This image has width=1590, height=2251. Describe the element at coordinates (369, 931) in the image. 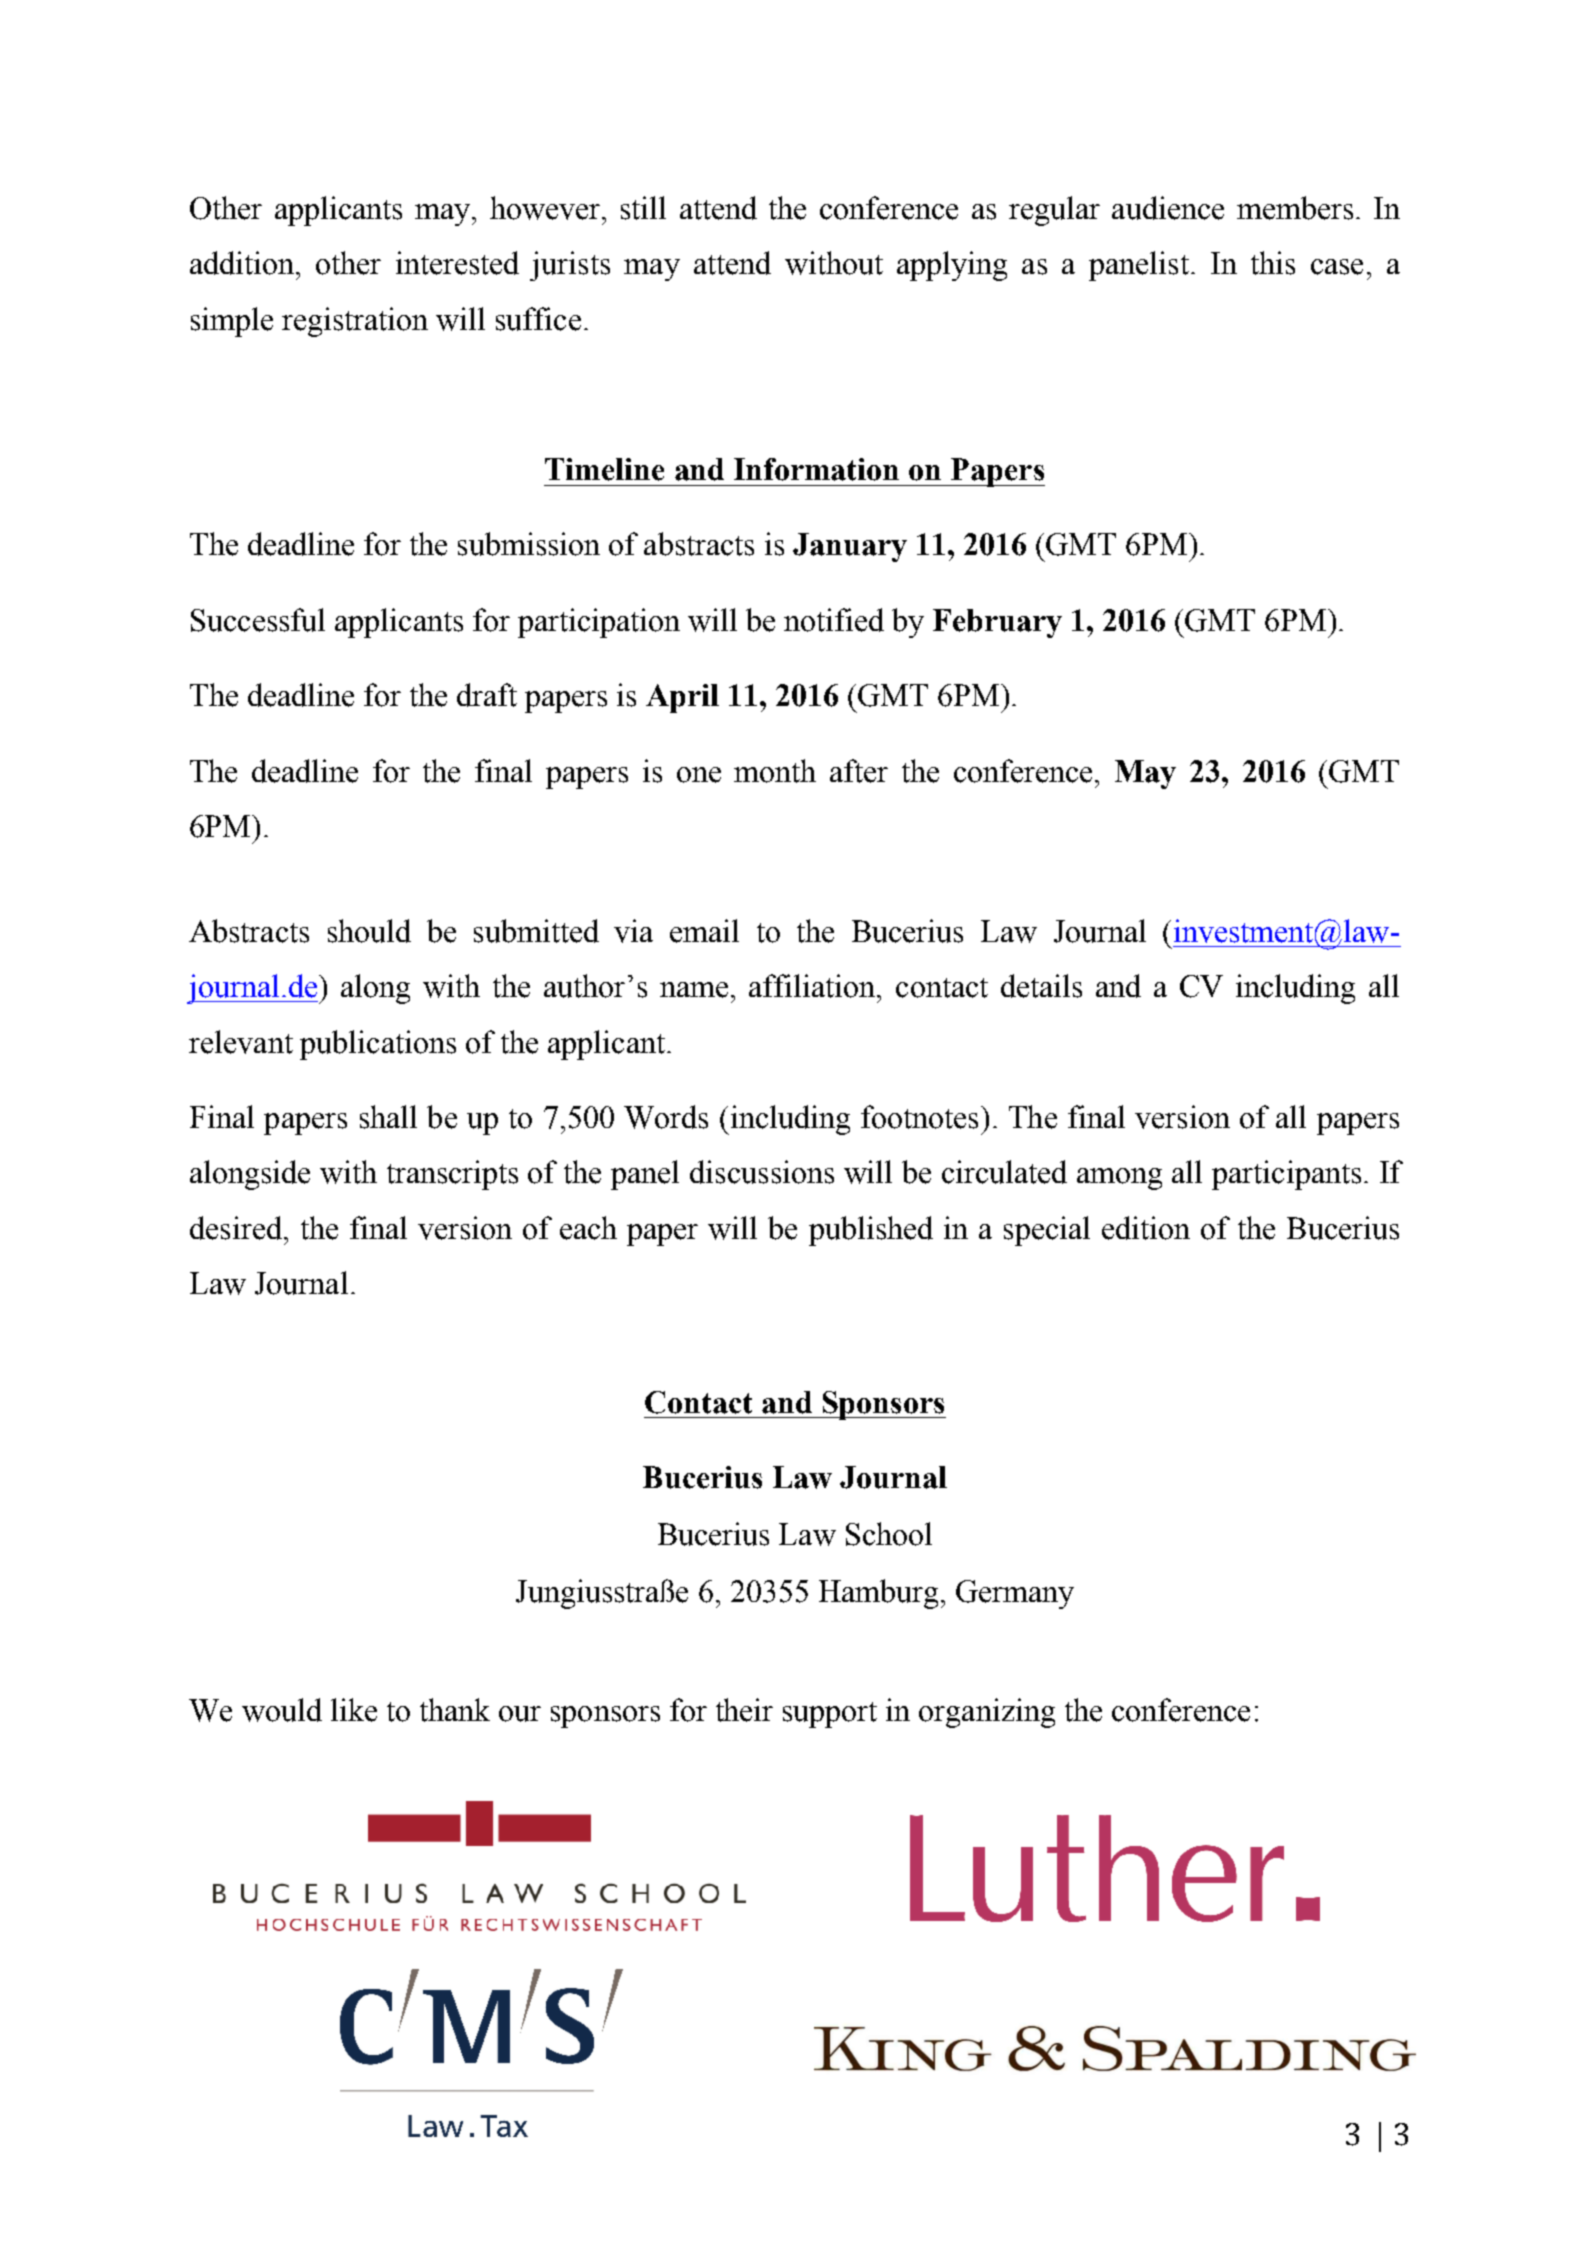

I see `should` at that location.
